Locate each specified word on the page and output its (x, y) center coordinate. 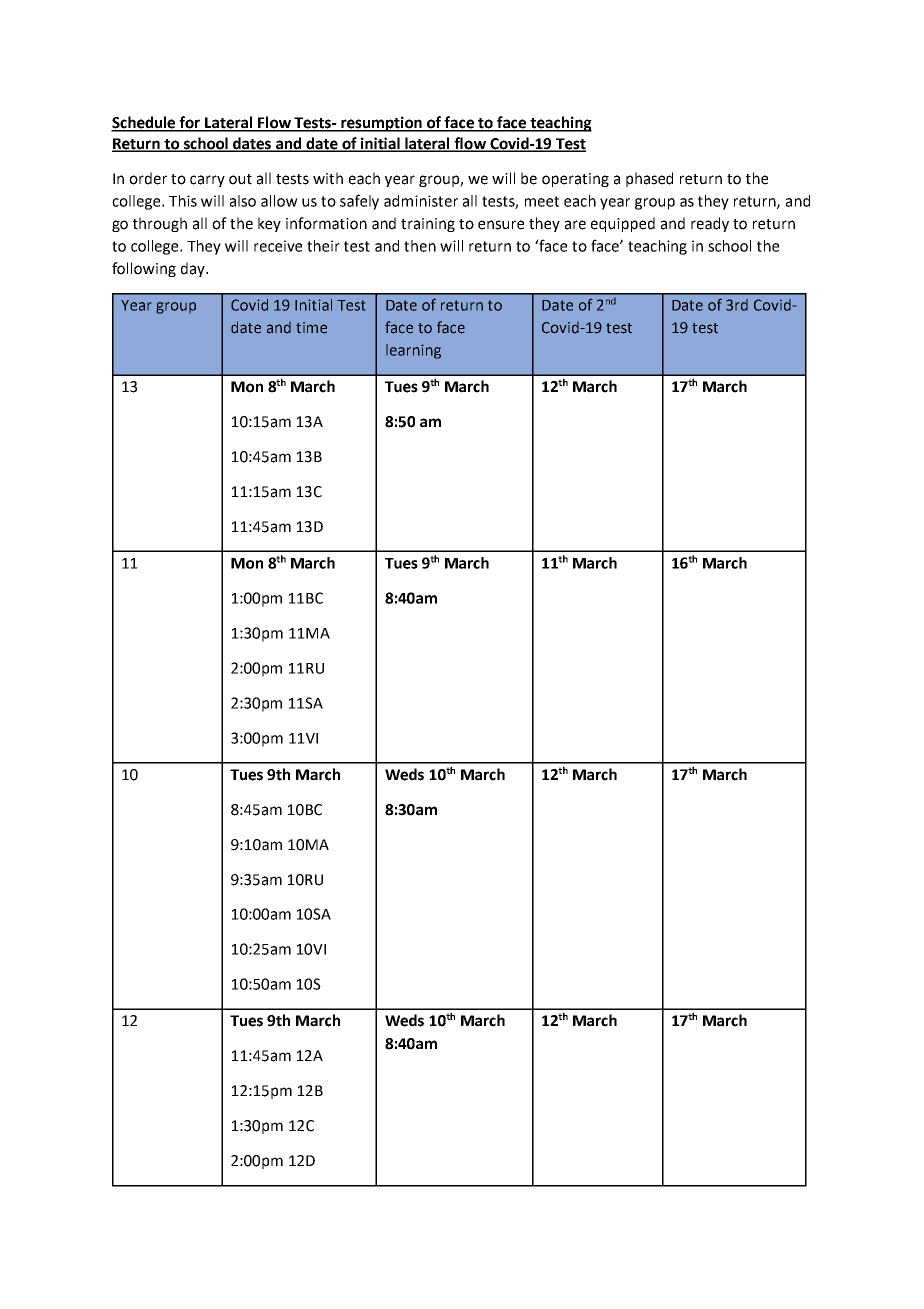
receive (278, 246)
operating (575, 180)
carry (207, 181)
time (311, 327)
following (144, 269)
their (323, 246)
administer (421, 201)
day (194, 269)
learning (413, 351)
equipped (623, 224)
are (575, 225)
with (328, 178)
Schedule (144, 123)
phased (649, 179)
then (420, 246)
